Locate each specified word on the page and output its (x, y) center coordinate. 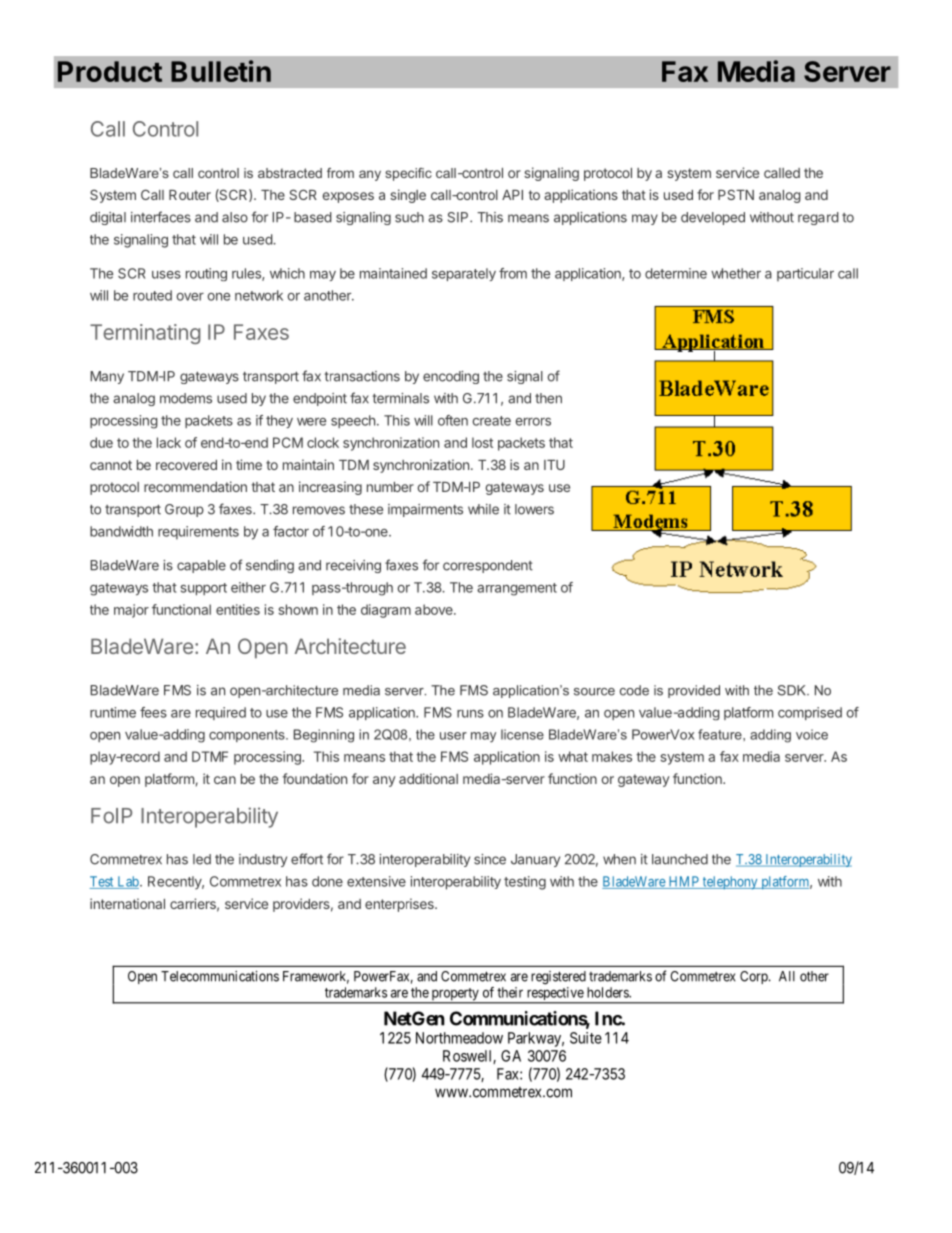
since (490, 859)
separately (464, 274)
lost (482, 442)
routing (206, 274)
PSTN (736, 194)
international (127, 903)
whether (736, 273)
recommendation (195, 486)
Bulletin (221, 71)
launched (680, 859)
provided (694, 691)
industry (263, 860)
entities (238, 609)
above (435, 609)
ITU (554, 465)
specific (408, 174)
